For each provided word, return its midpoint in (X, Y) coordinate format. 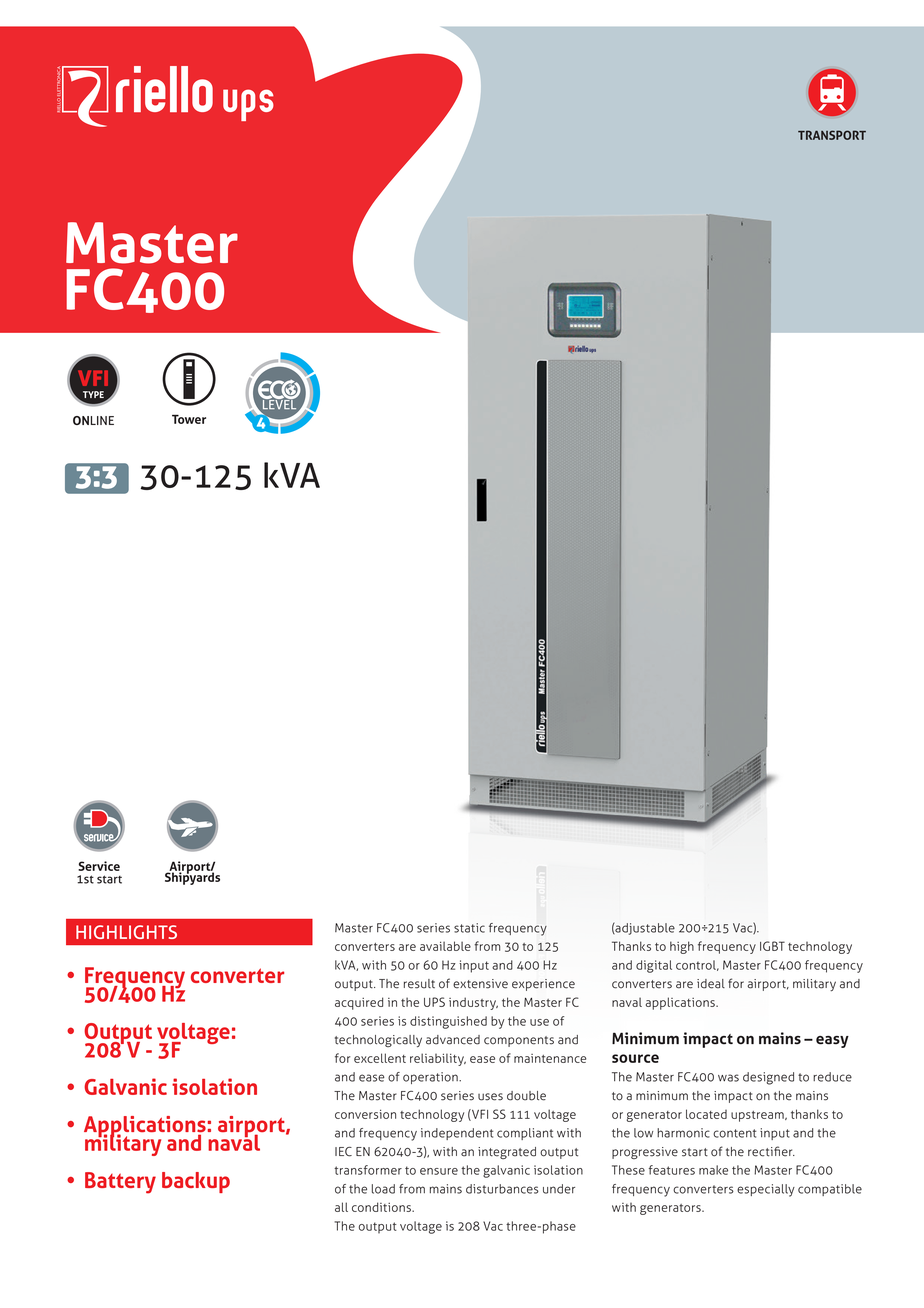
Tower (189, 419)
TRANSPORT (832, 135)
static (469, 928)
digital (654, 966)
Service (99, 866)
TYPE (93, 394)
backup (196, 1182)
